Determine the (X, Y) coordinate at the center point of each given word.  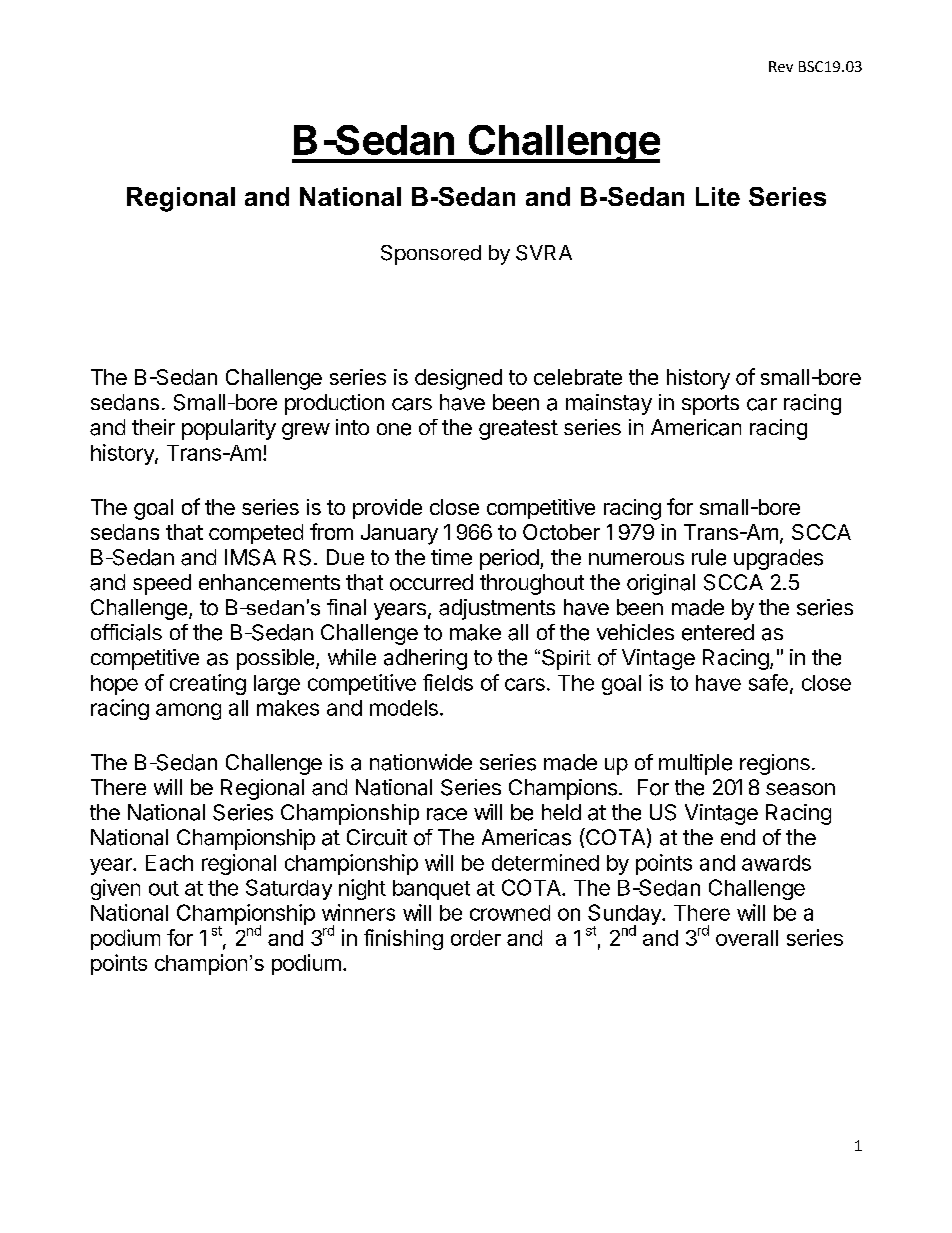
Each (169, 863)
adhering (425, 659)
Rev (781, 66)
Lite (718, 196)
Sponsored (431, 255)
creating (208, 684)
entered (718, 632)
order (476, 938)
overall (747, 938)
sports (710, 405)
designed (458, 379)
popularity (229, 429)
